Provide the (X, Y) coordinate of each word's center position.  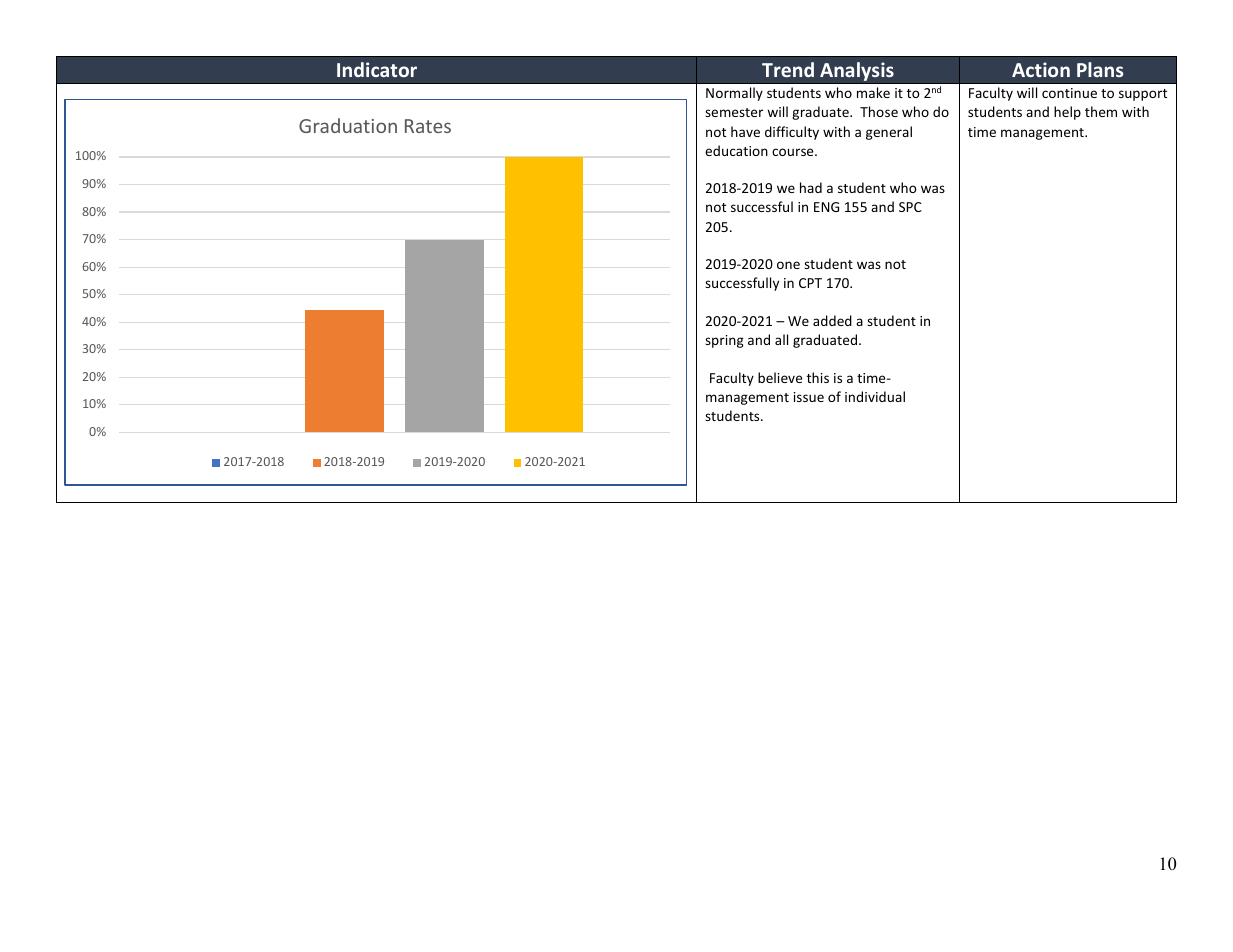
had (811, 187)
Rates (428, 126)
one (788, 265)
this (818, 377)
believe (780, 377)
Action (1041, 69)
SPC (910, 207)
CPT (810, 283)
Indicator (377, 69)
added (832, 320)
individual (875, 396)
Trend (788, 69)
